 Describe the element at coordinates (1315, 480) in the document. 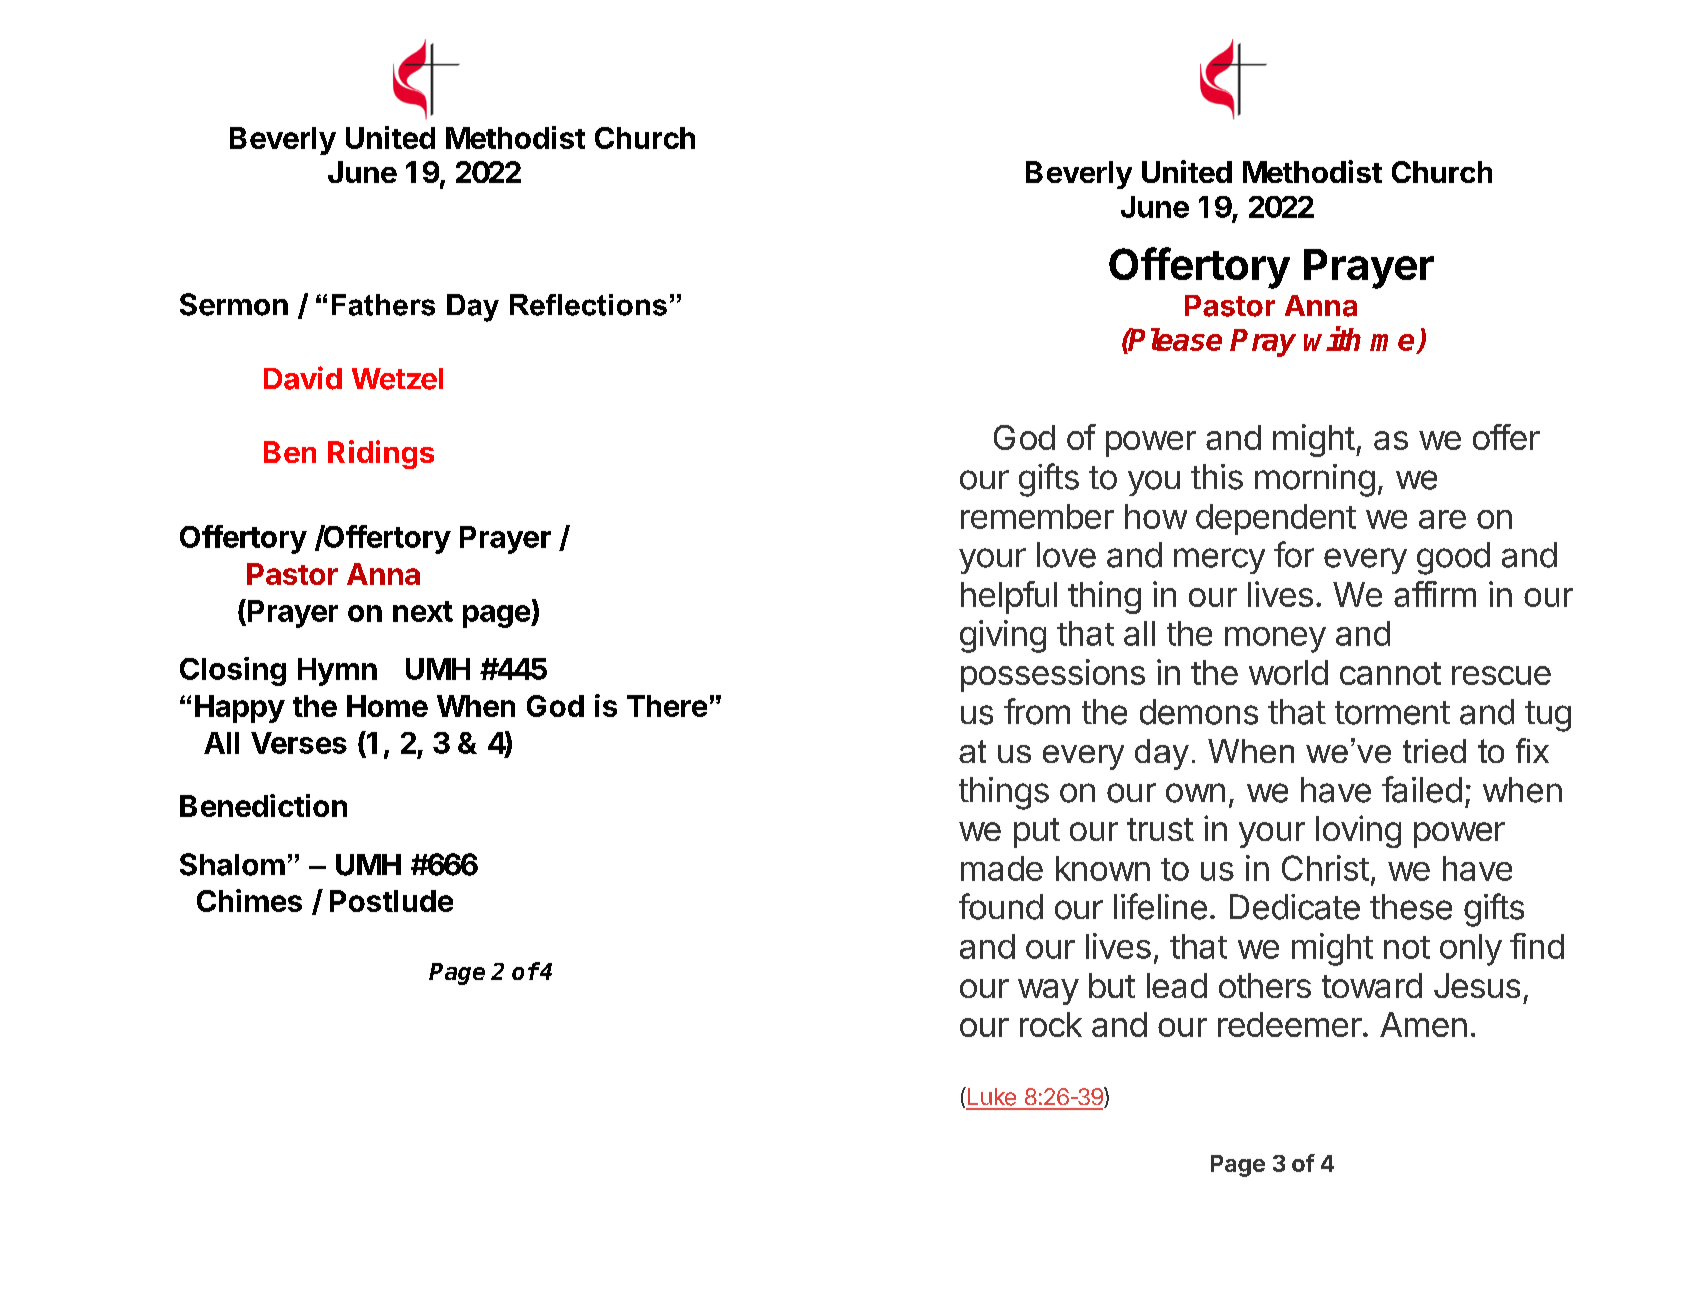

I see `morning` at that location.
